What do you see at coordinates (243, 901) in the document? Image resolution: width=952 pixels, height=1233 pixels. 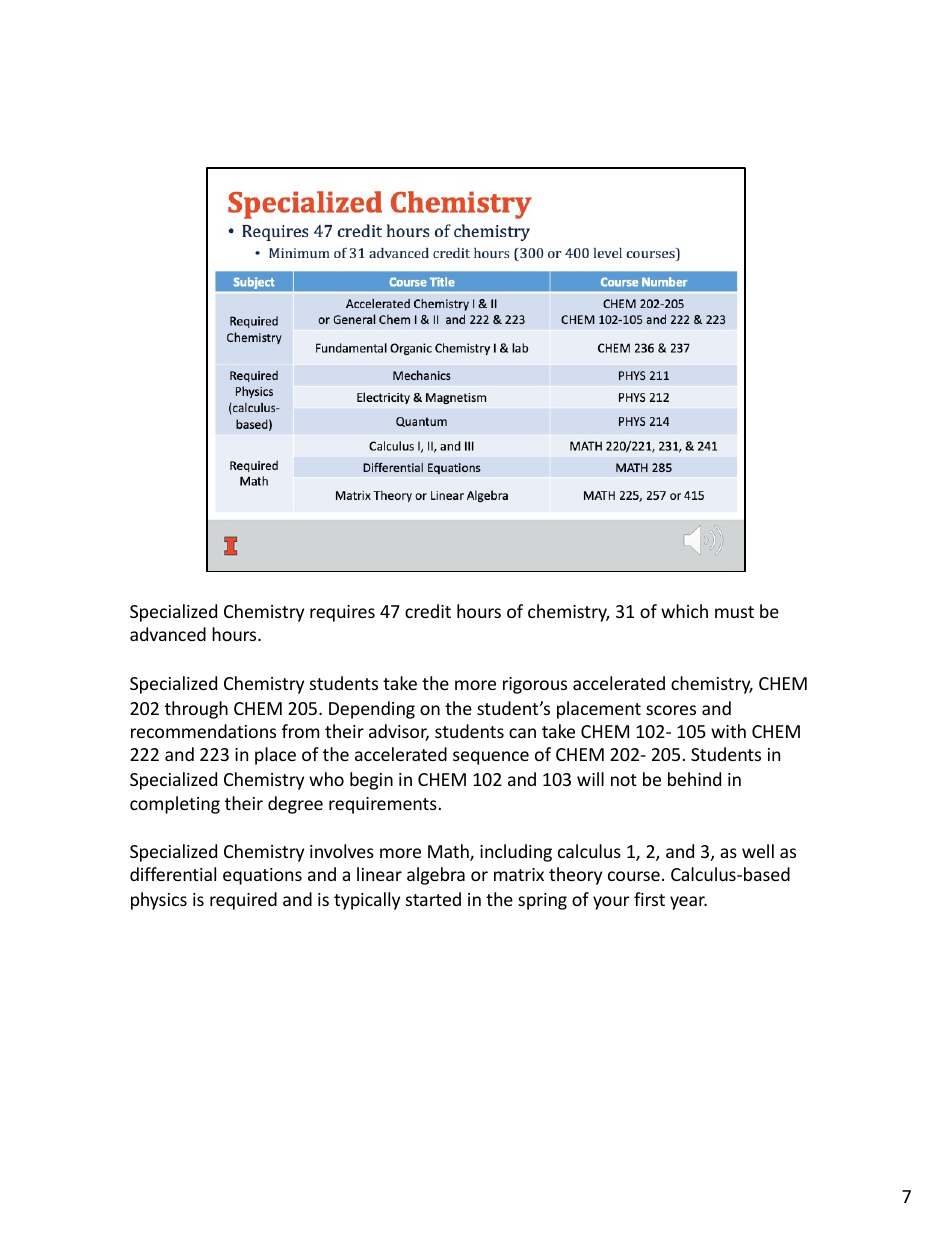 I see `required` at bounding box center [243, 901].
